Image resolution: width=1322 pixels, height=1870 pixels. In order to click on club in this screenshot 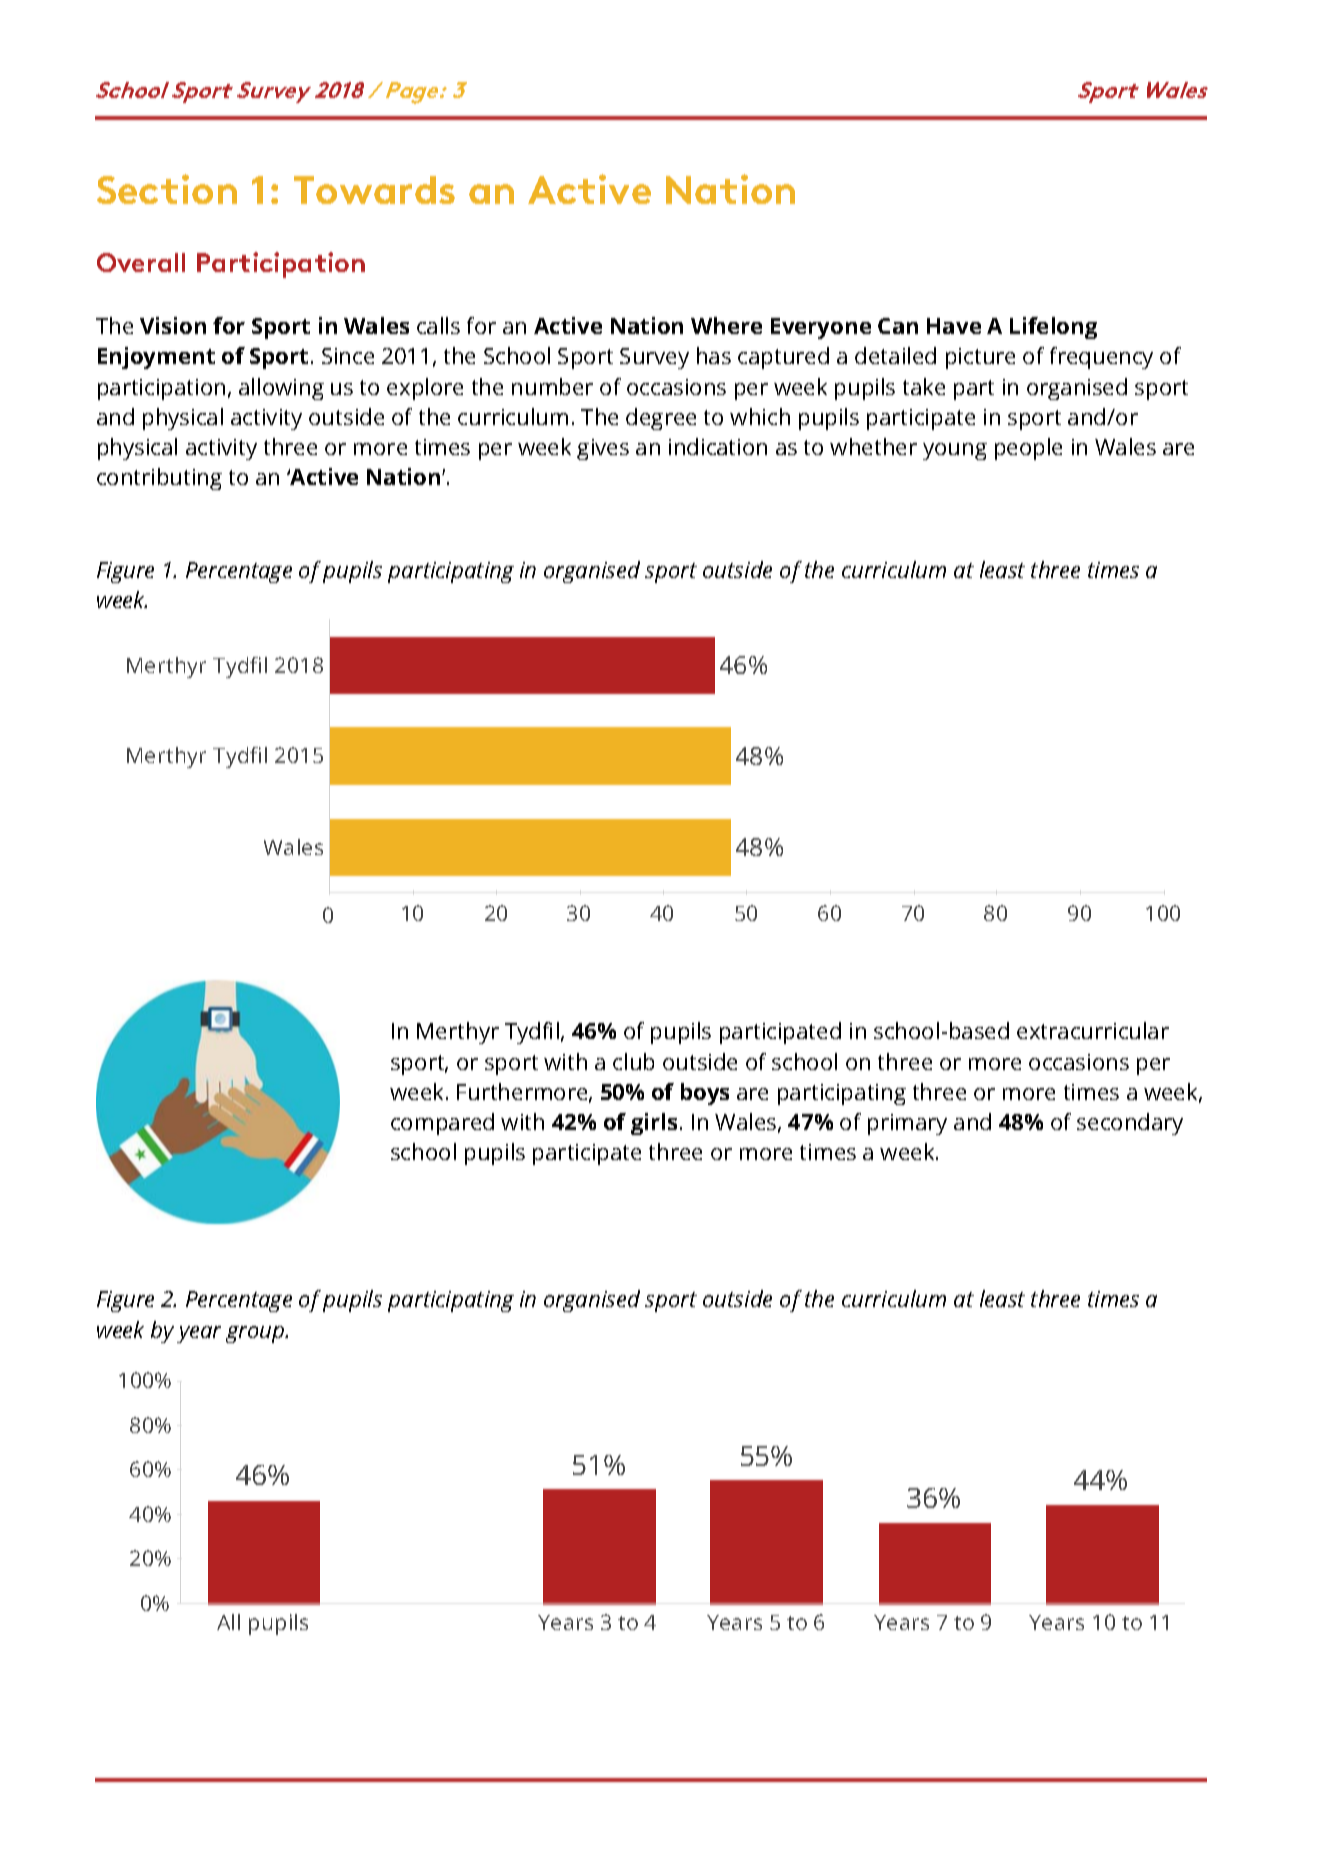, I will do `click(633, 1061)`.
